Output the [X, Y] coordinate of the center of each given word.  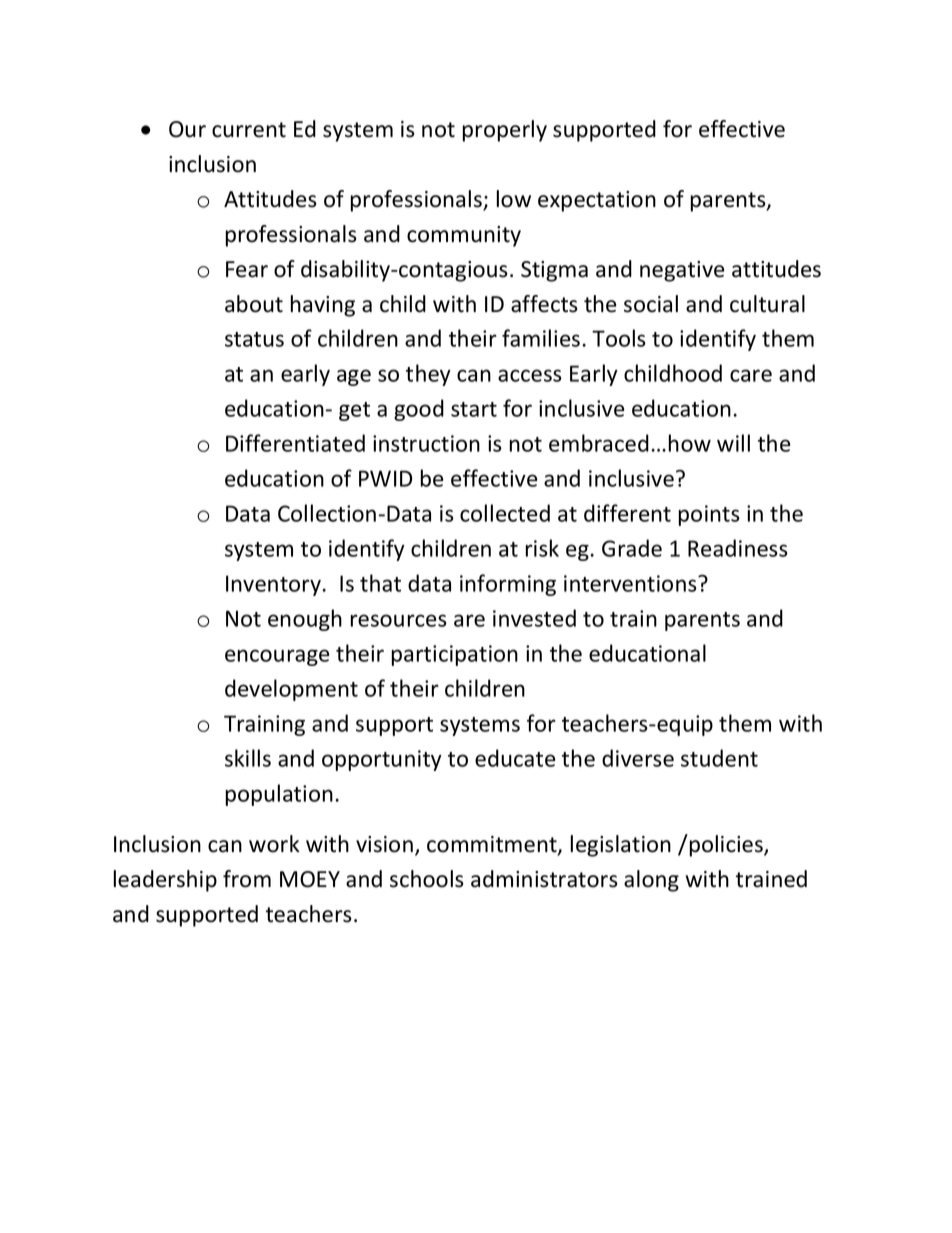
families [541, 338]
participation [455, 655]
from [247, 879]
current [249, 130]
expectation [597, 201]
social [651, 304]
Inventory [273, 585]
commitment [493, 845]
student [719, 758]
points [709, 515]
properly [505, 131]
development [291, 690]
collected [505, 513]
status [254, 339]
